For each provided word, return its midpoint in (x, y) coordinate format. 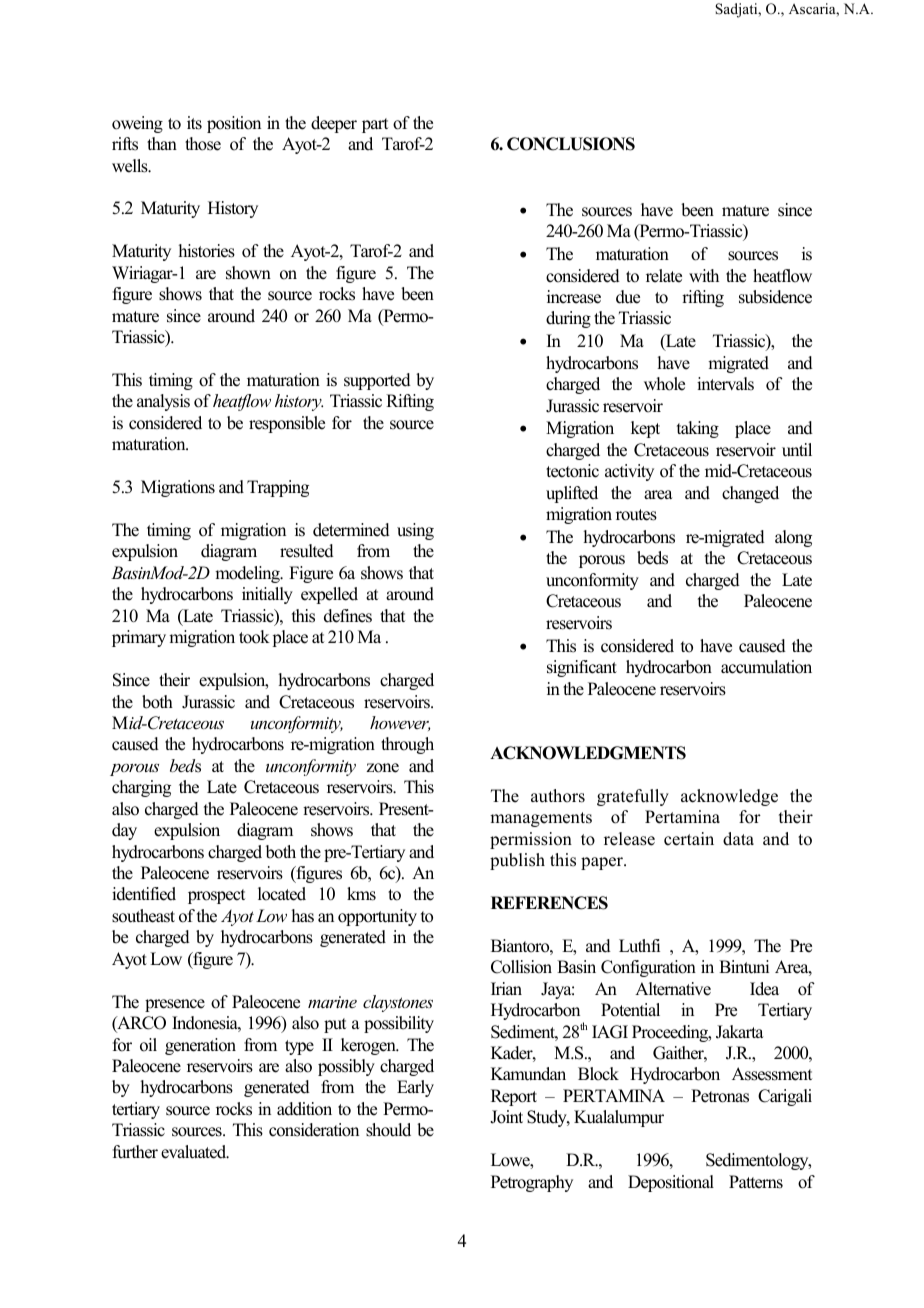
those (203, 144)
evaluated (195, 1152)
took (254, 637)
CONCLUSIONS (571, 144)
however (400, 723)
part (375, 125)
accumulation (766, 667)
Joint (506, 1117)
